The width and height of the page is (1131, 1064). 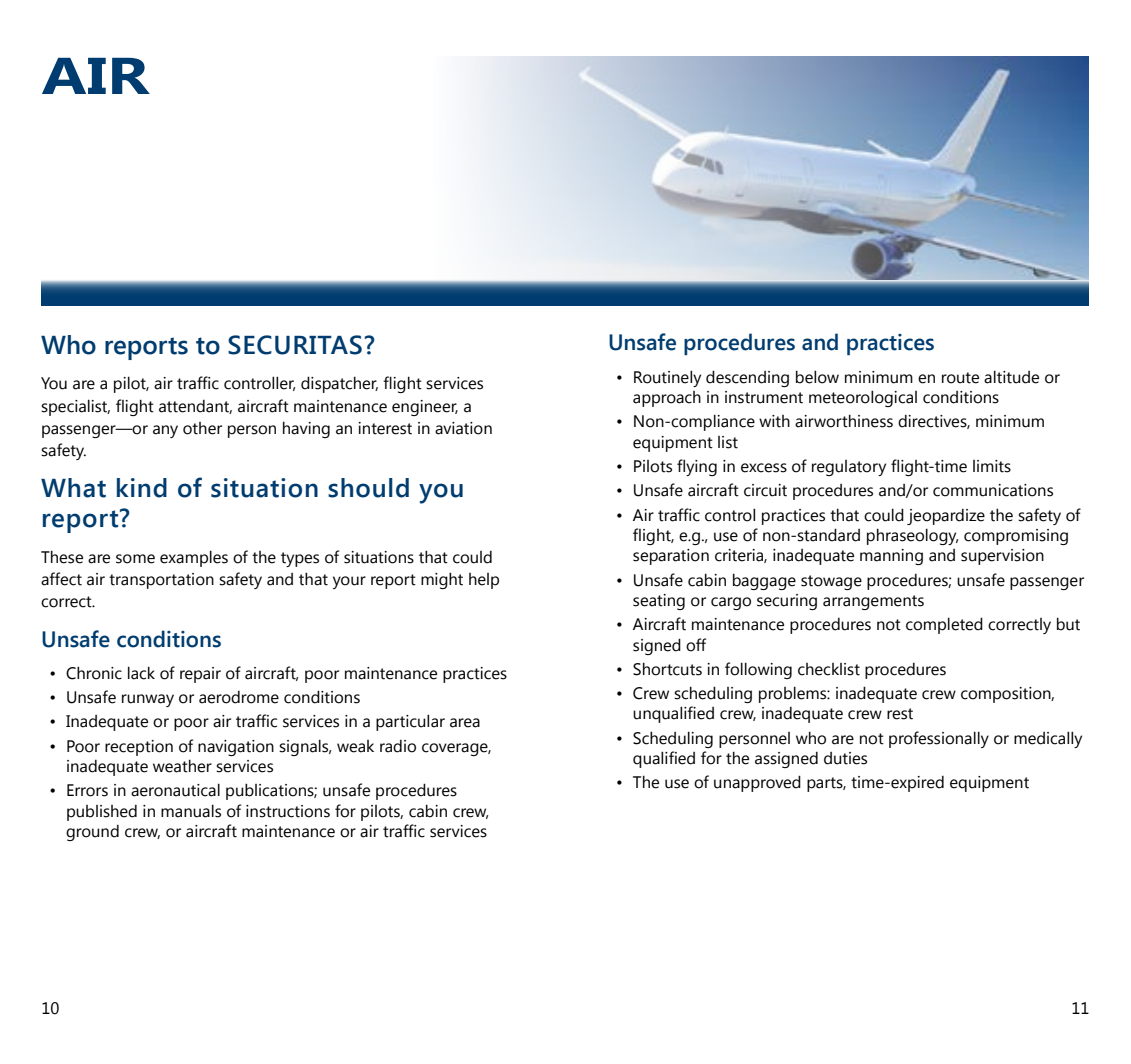 I want to click on approach, so click(x=667, y=399).
